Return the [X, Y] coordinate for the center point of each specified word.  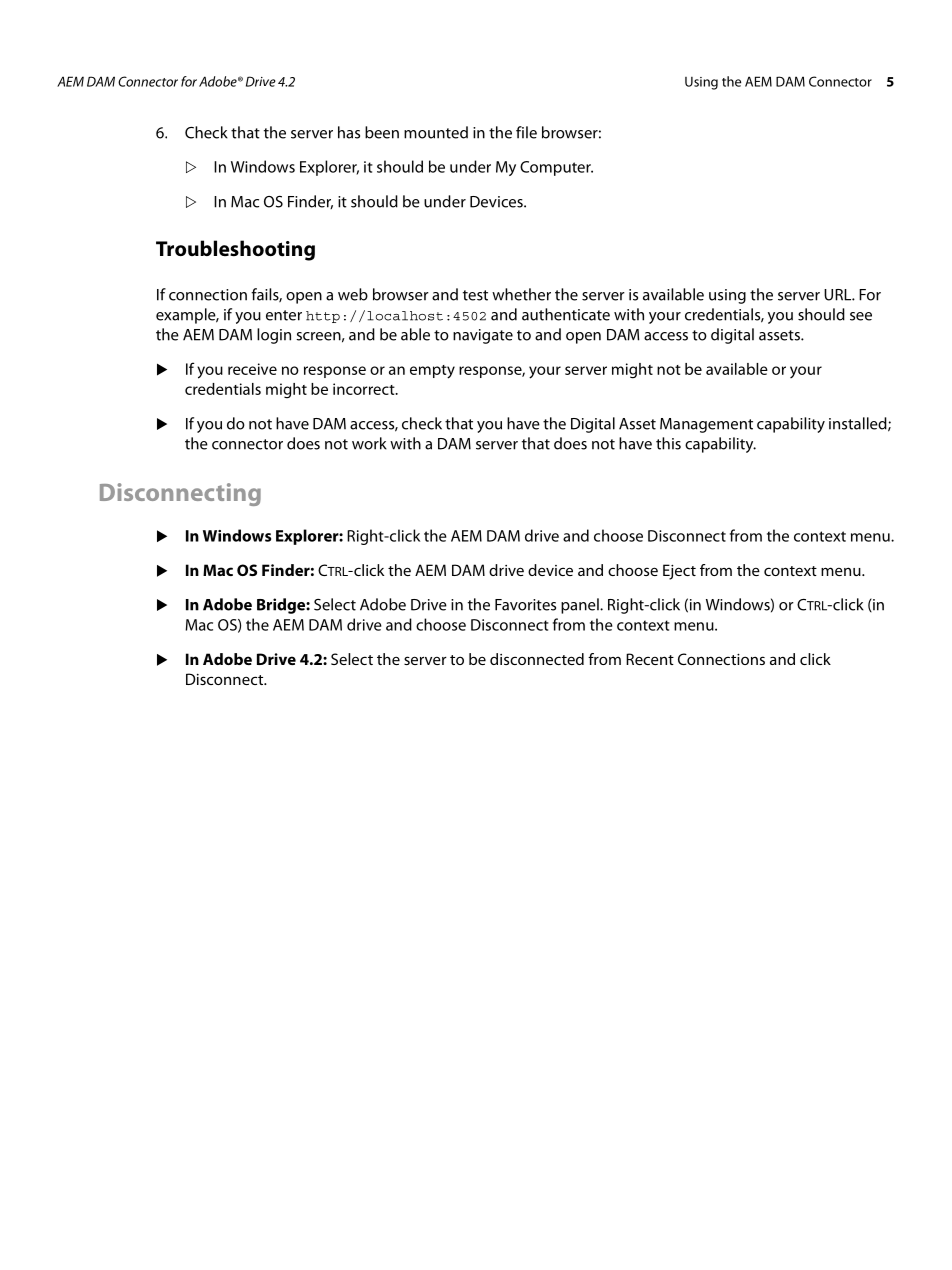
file [526, 132]
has [349, 132]
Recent [650, 659]
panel [581, 606]
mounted [436, 132]
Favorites [525, 605]
